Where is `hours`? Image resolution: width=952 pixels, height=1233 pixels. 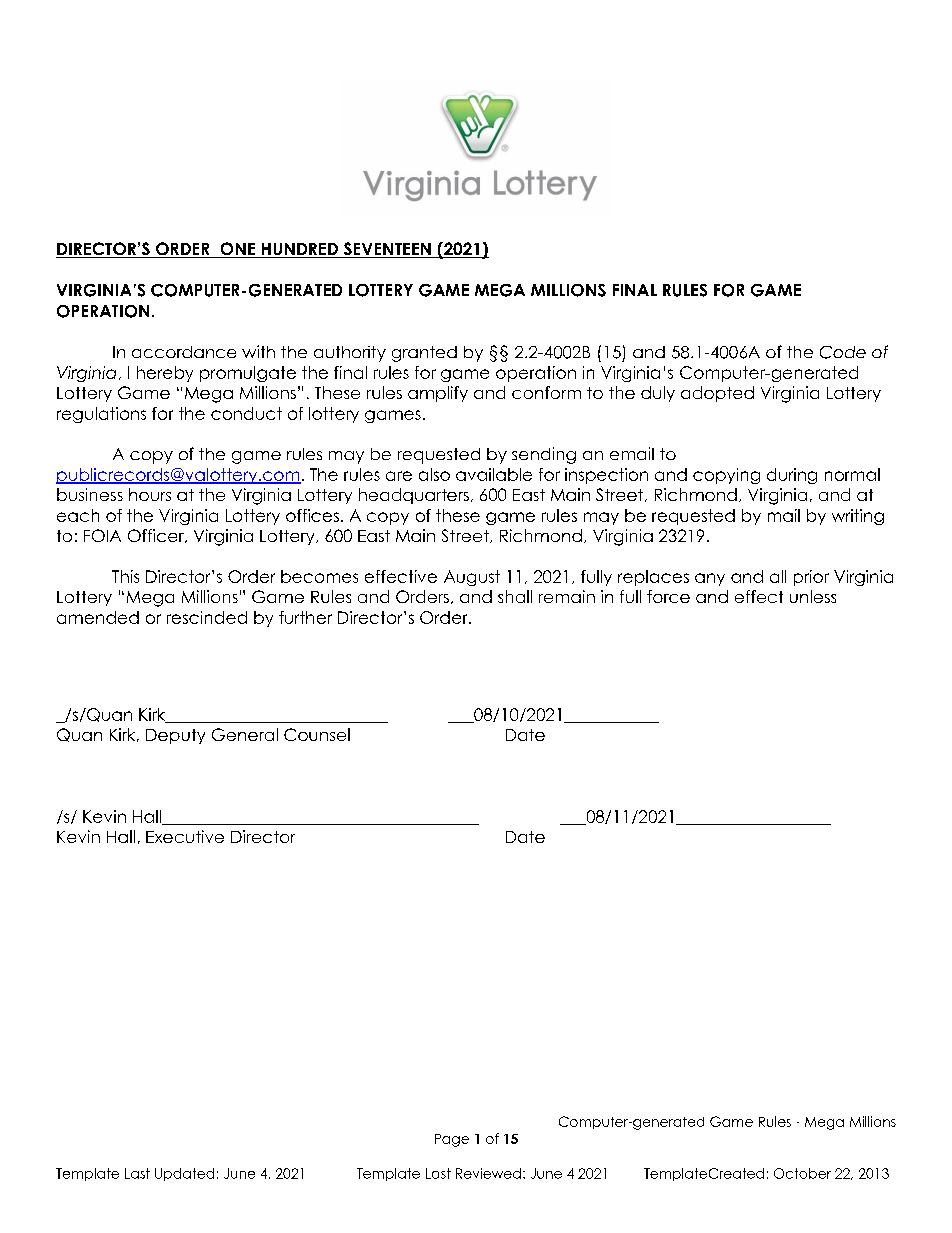
hours is located at coordinates (150, 494).
